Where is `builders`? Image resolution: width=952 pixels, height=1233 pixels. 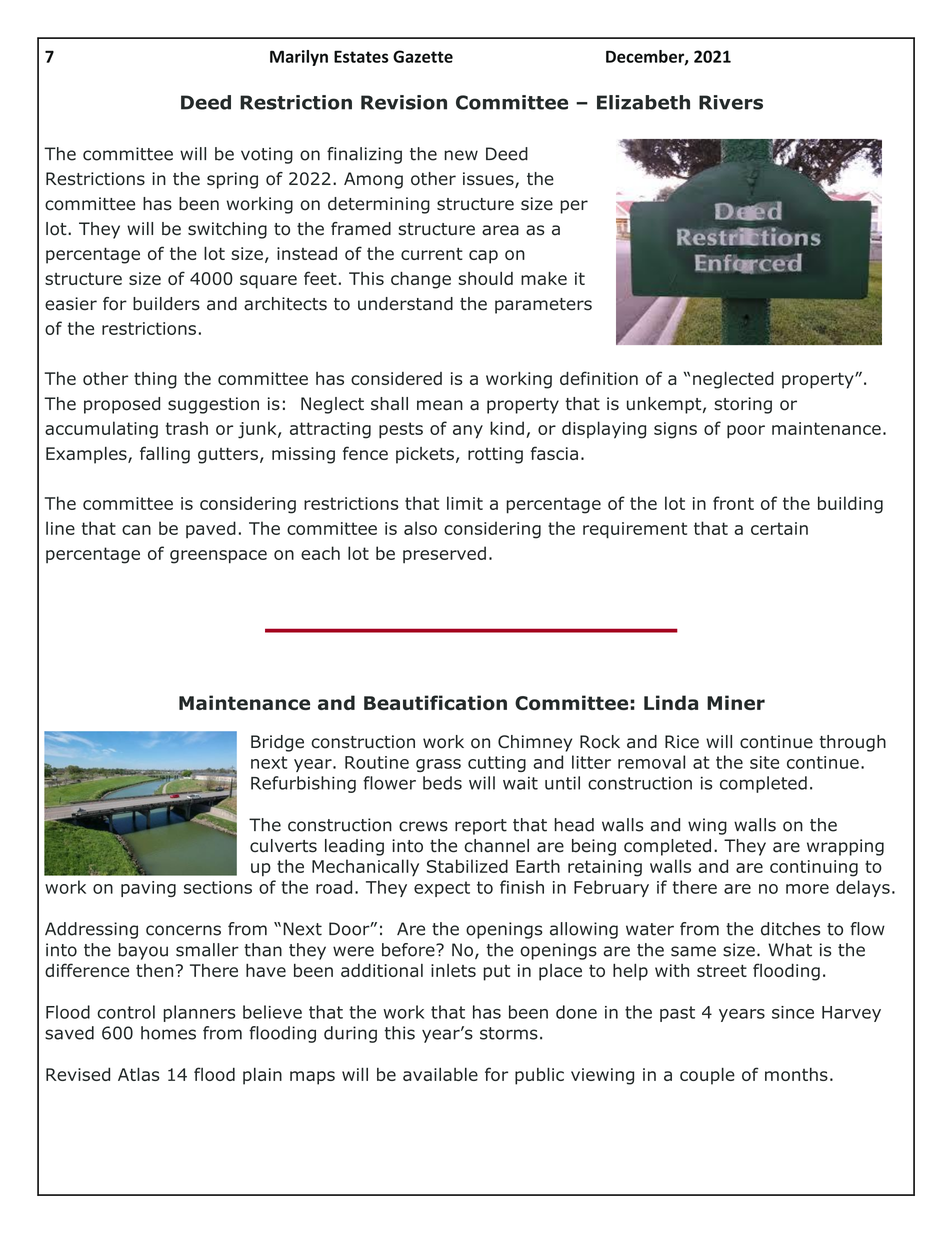
builders is located at coordinates (166, 304).
